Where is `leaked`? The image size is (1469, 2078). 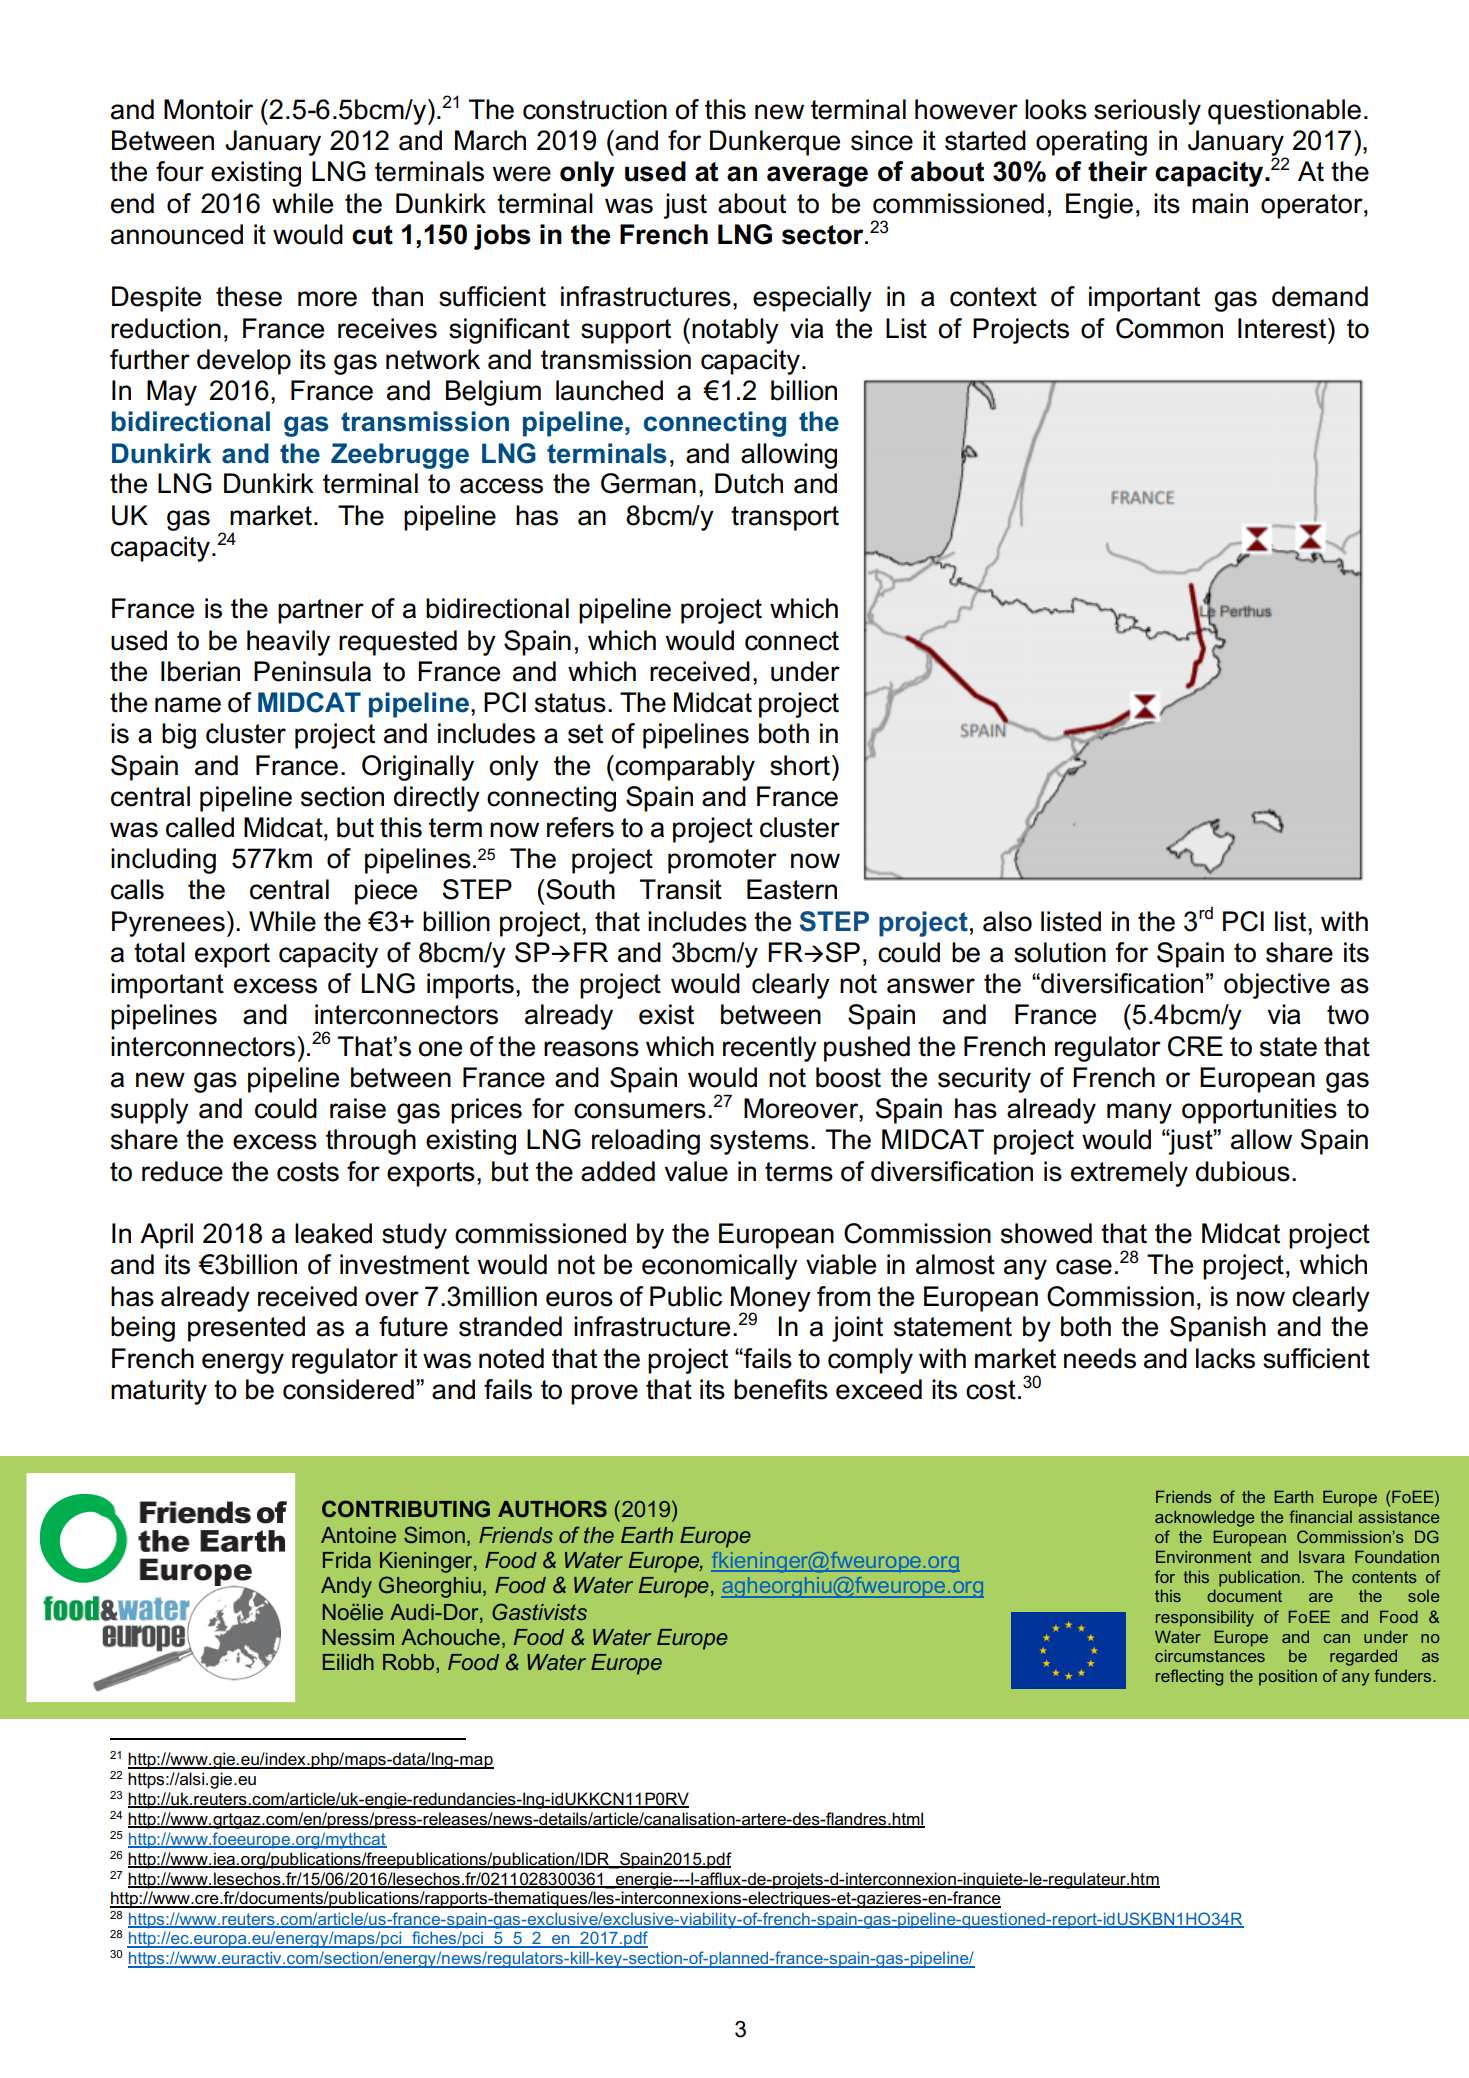
leaked is located at coordinates (333, 1233).
